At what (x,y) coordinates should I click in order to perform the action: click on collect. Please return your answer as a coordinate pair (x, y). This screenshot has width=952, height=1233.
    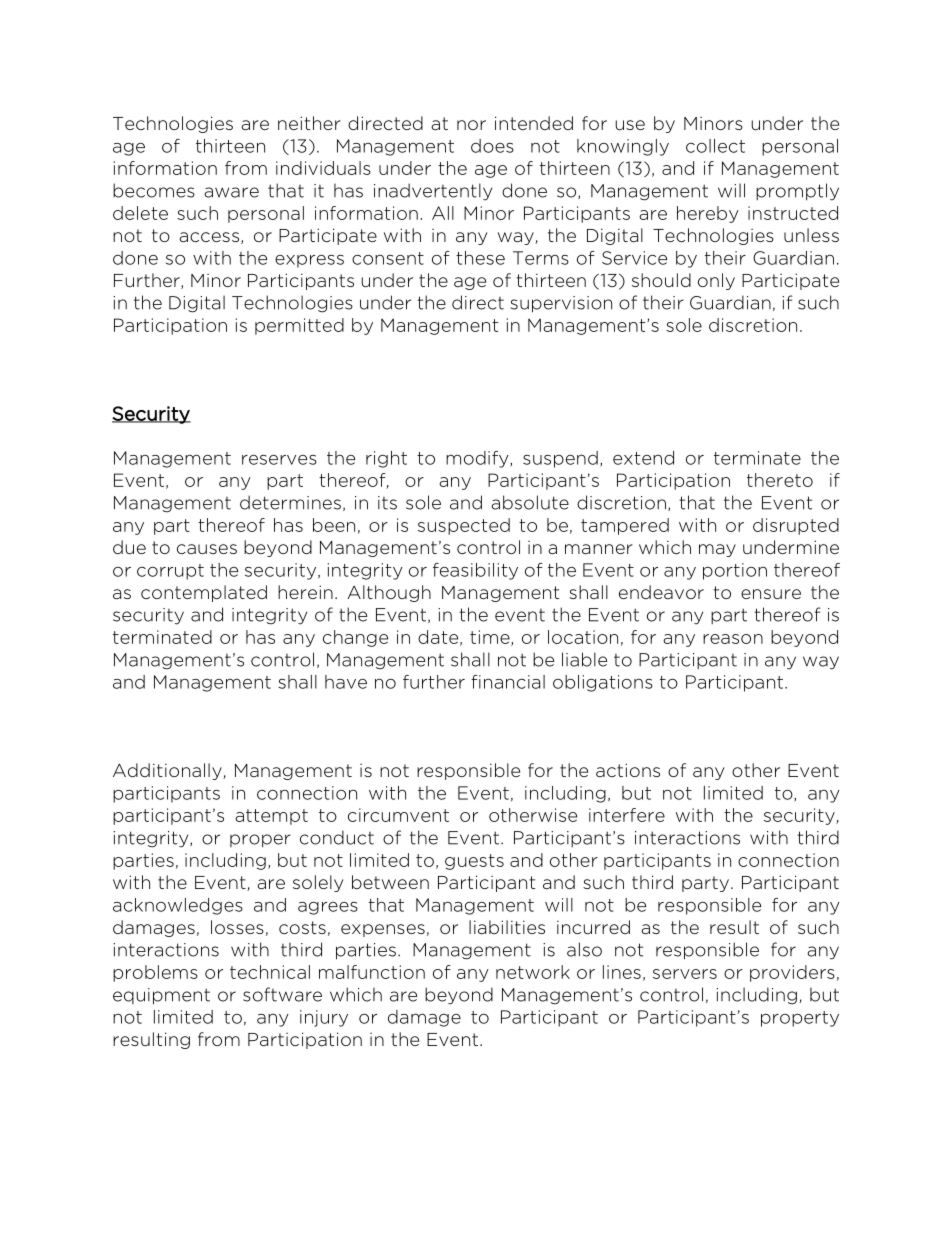
    Looking at the image, I should click on (715, 146).
